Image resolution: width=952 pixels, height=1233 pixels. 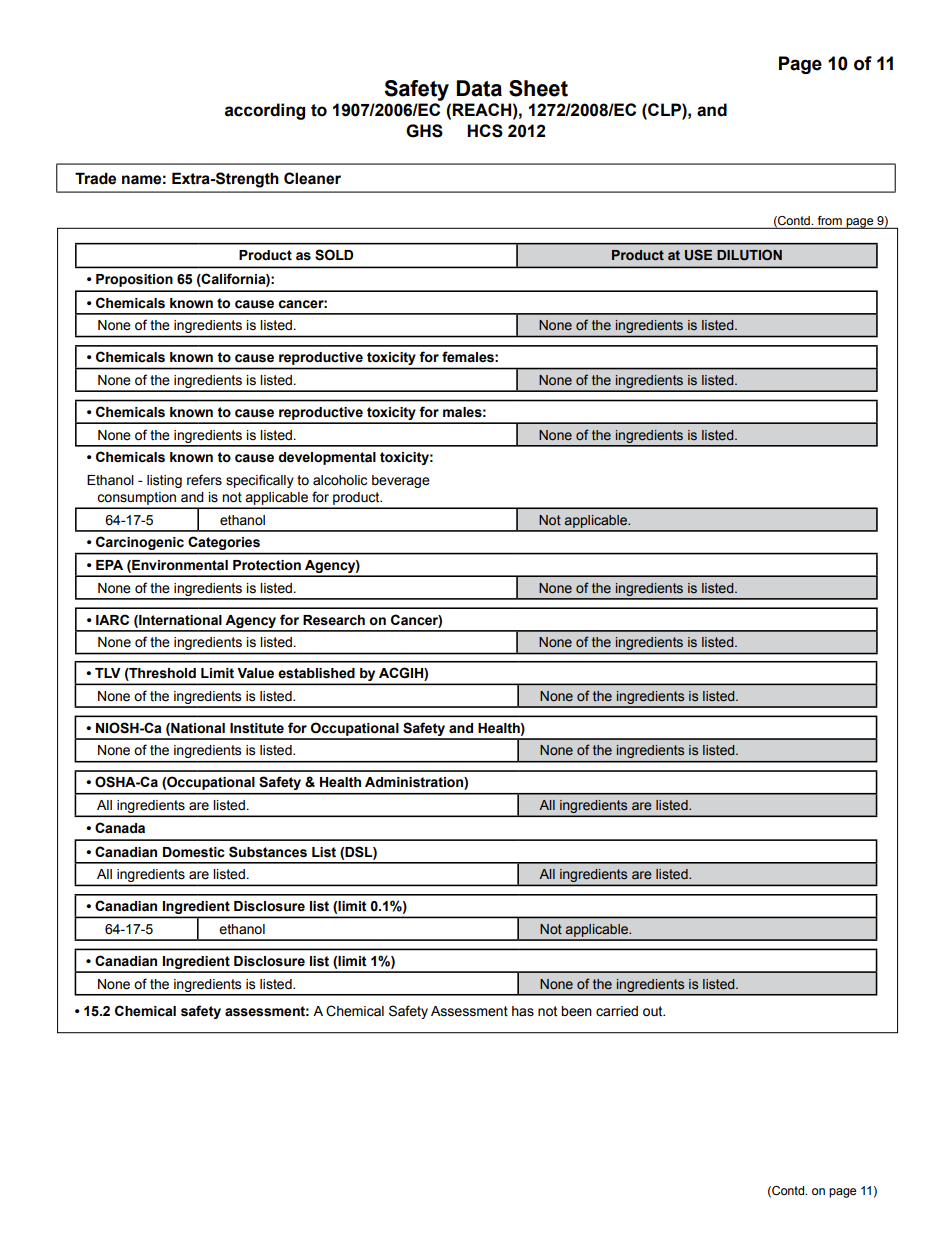 What do you see at coordinates (830, 220) in the screenshot?
I see `from` at bounding box center [830, 220].
